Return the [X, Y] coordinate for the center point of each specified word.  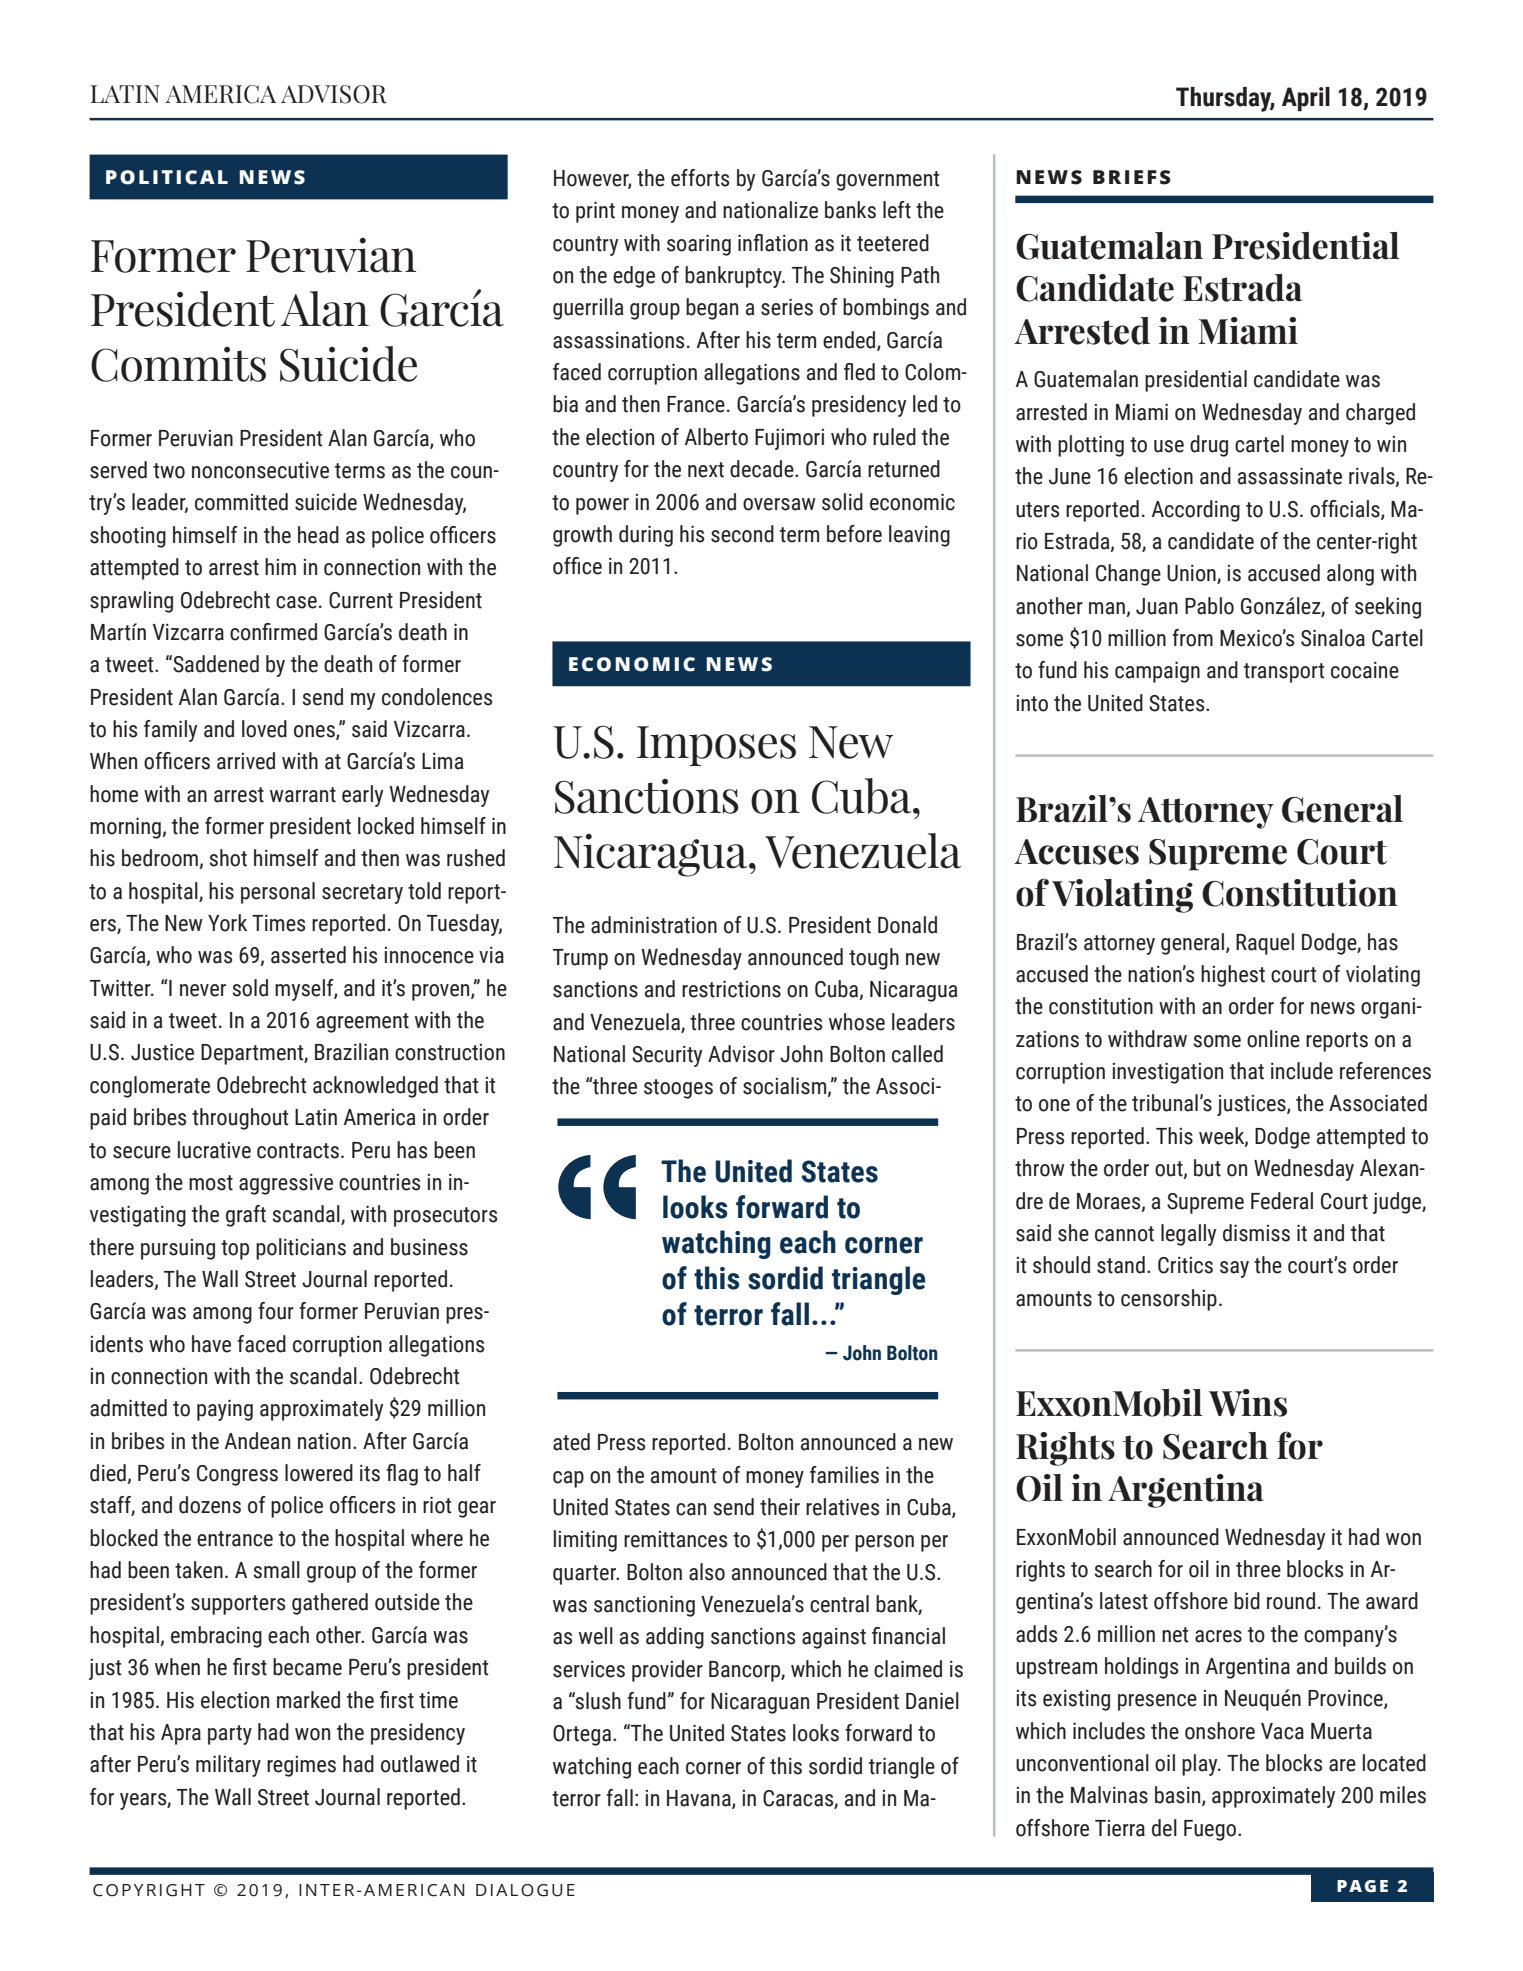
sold [250, 988]
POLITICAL [167, 177]
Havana [700, 1799]
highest [1233, 976]
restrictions [731, 989]
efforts [700, 178]
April [1306, 99]
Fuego [1210, 1830]
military [228, 1766]
